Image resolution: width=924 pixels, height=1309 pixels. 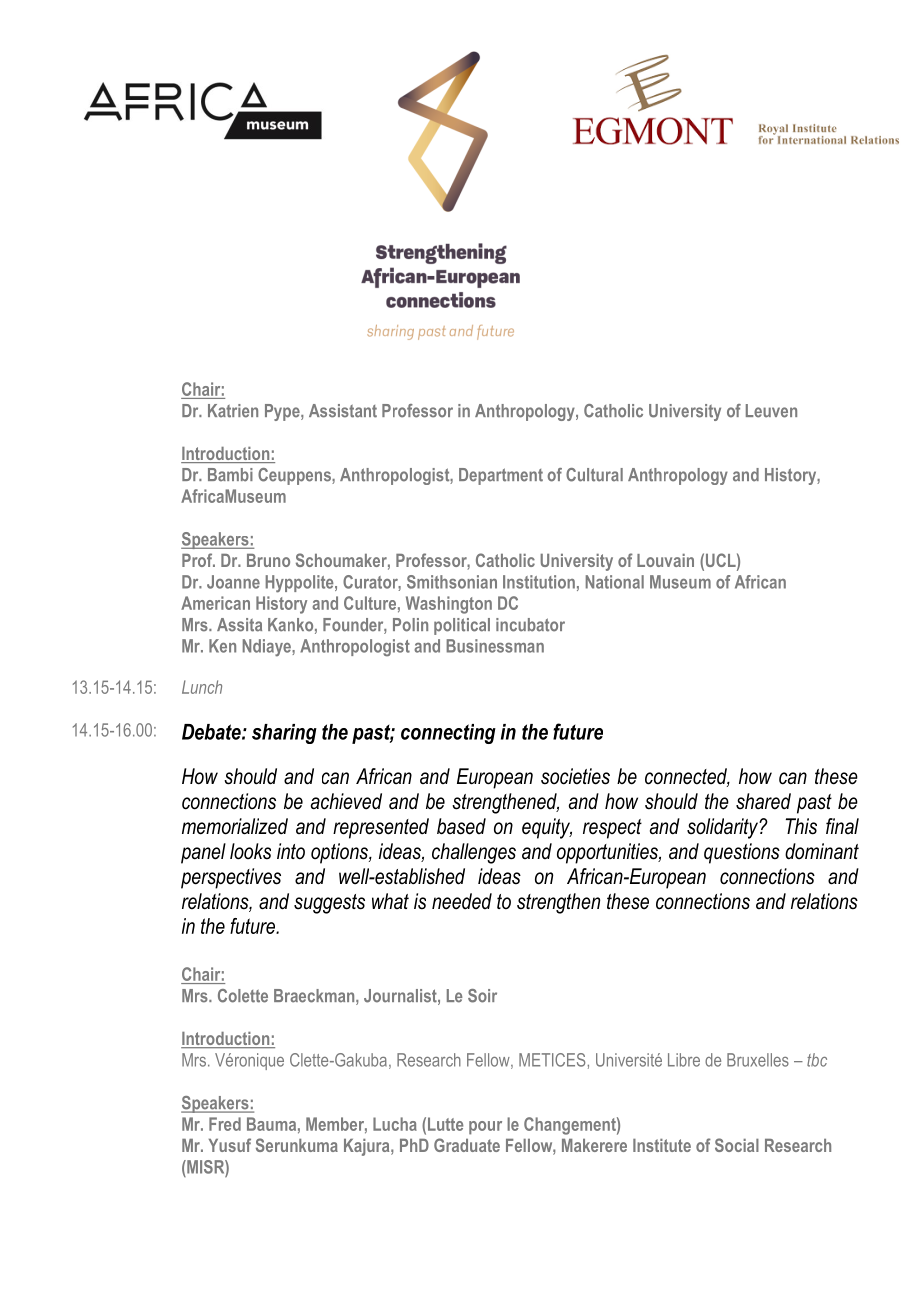 I want to click on sharing, so click(x=284, y=734).
